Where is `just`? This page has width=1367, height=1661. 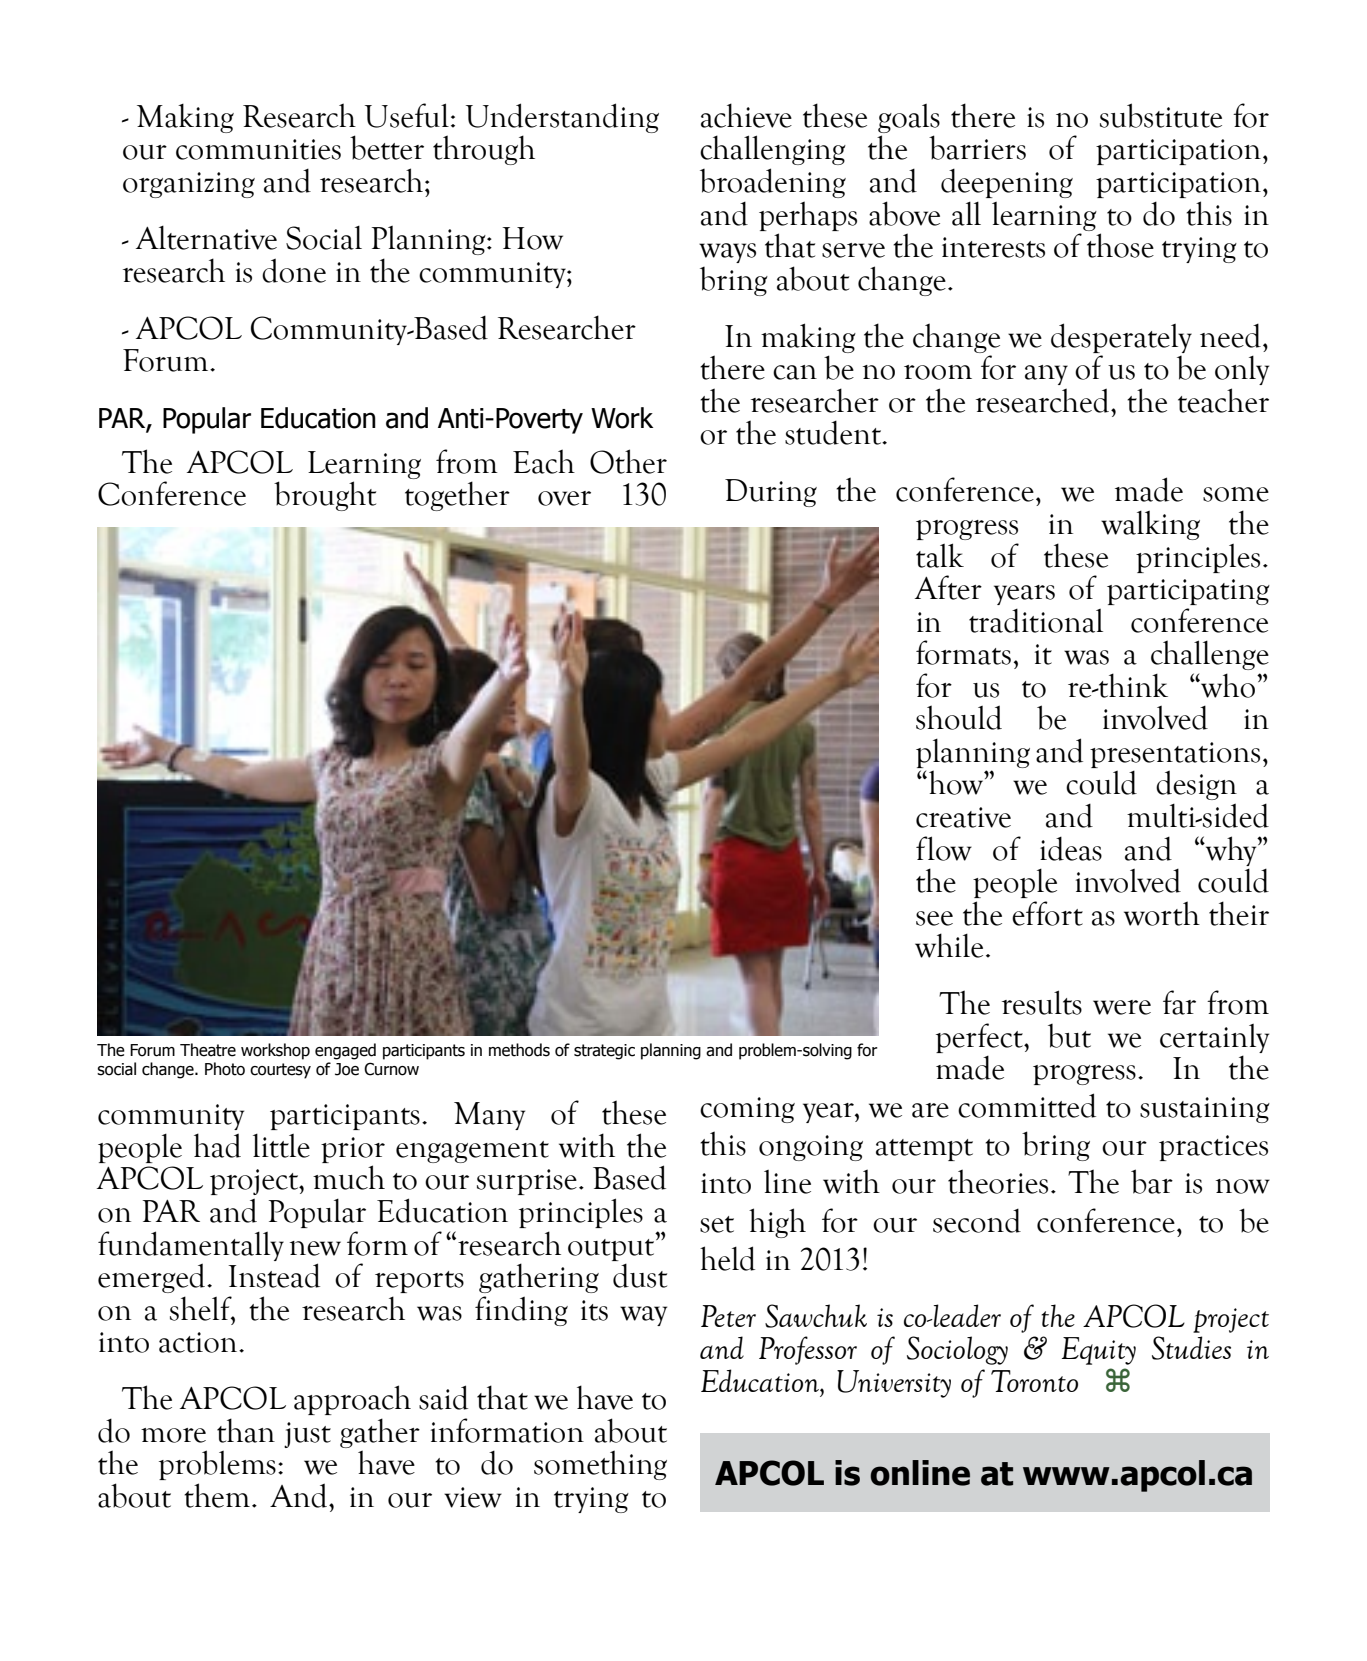
just is located at coordinates (307, 1435).
